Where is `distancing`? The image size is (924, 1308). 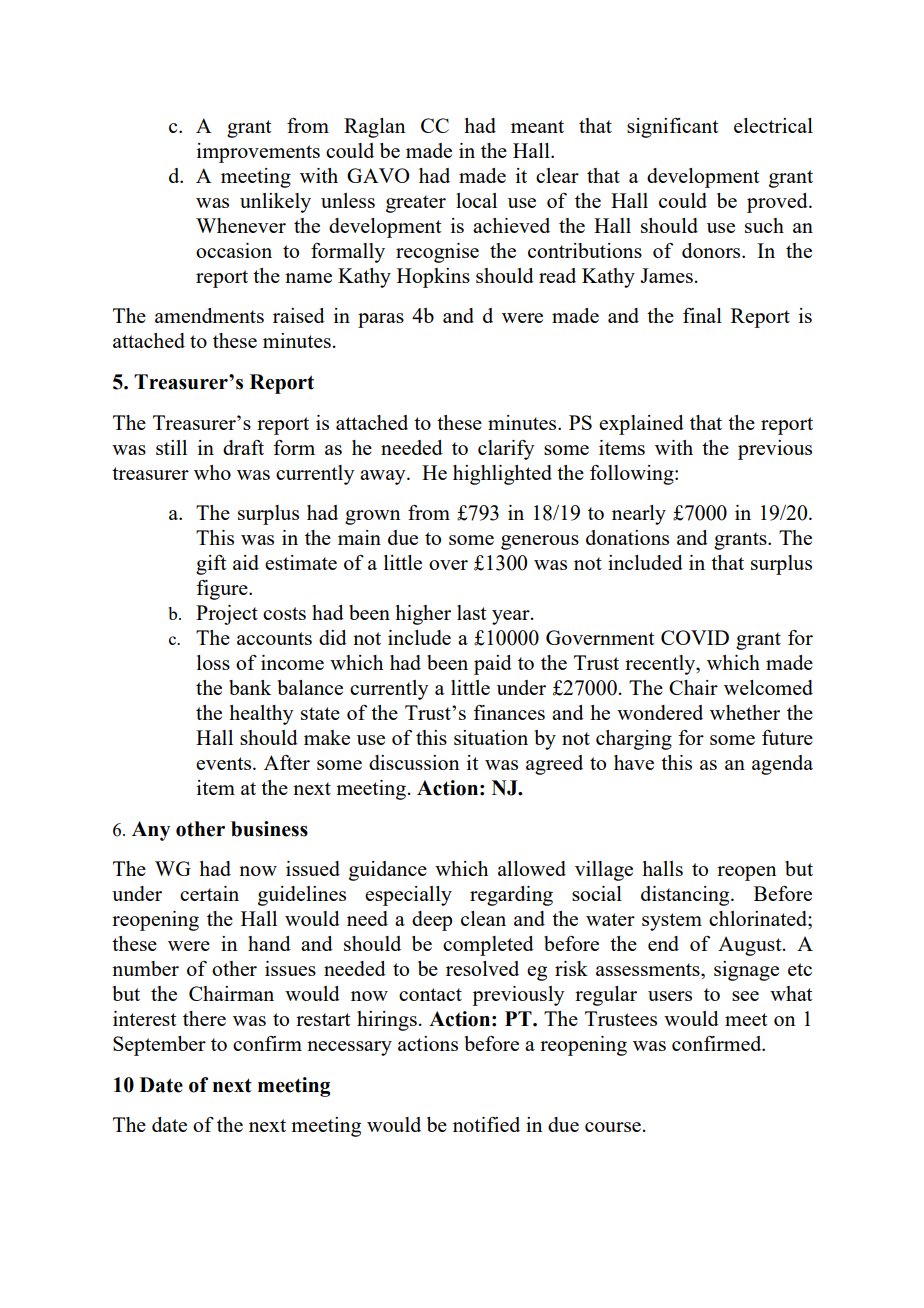
distancing is located at coordinates (686, 896).
